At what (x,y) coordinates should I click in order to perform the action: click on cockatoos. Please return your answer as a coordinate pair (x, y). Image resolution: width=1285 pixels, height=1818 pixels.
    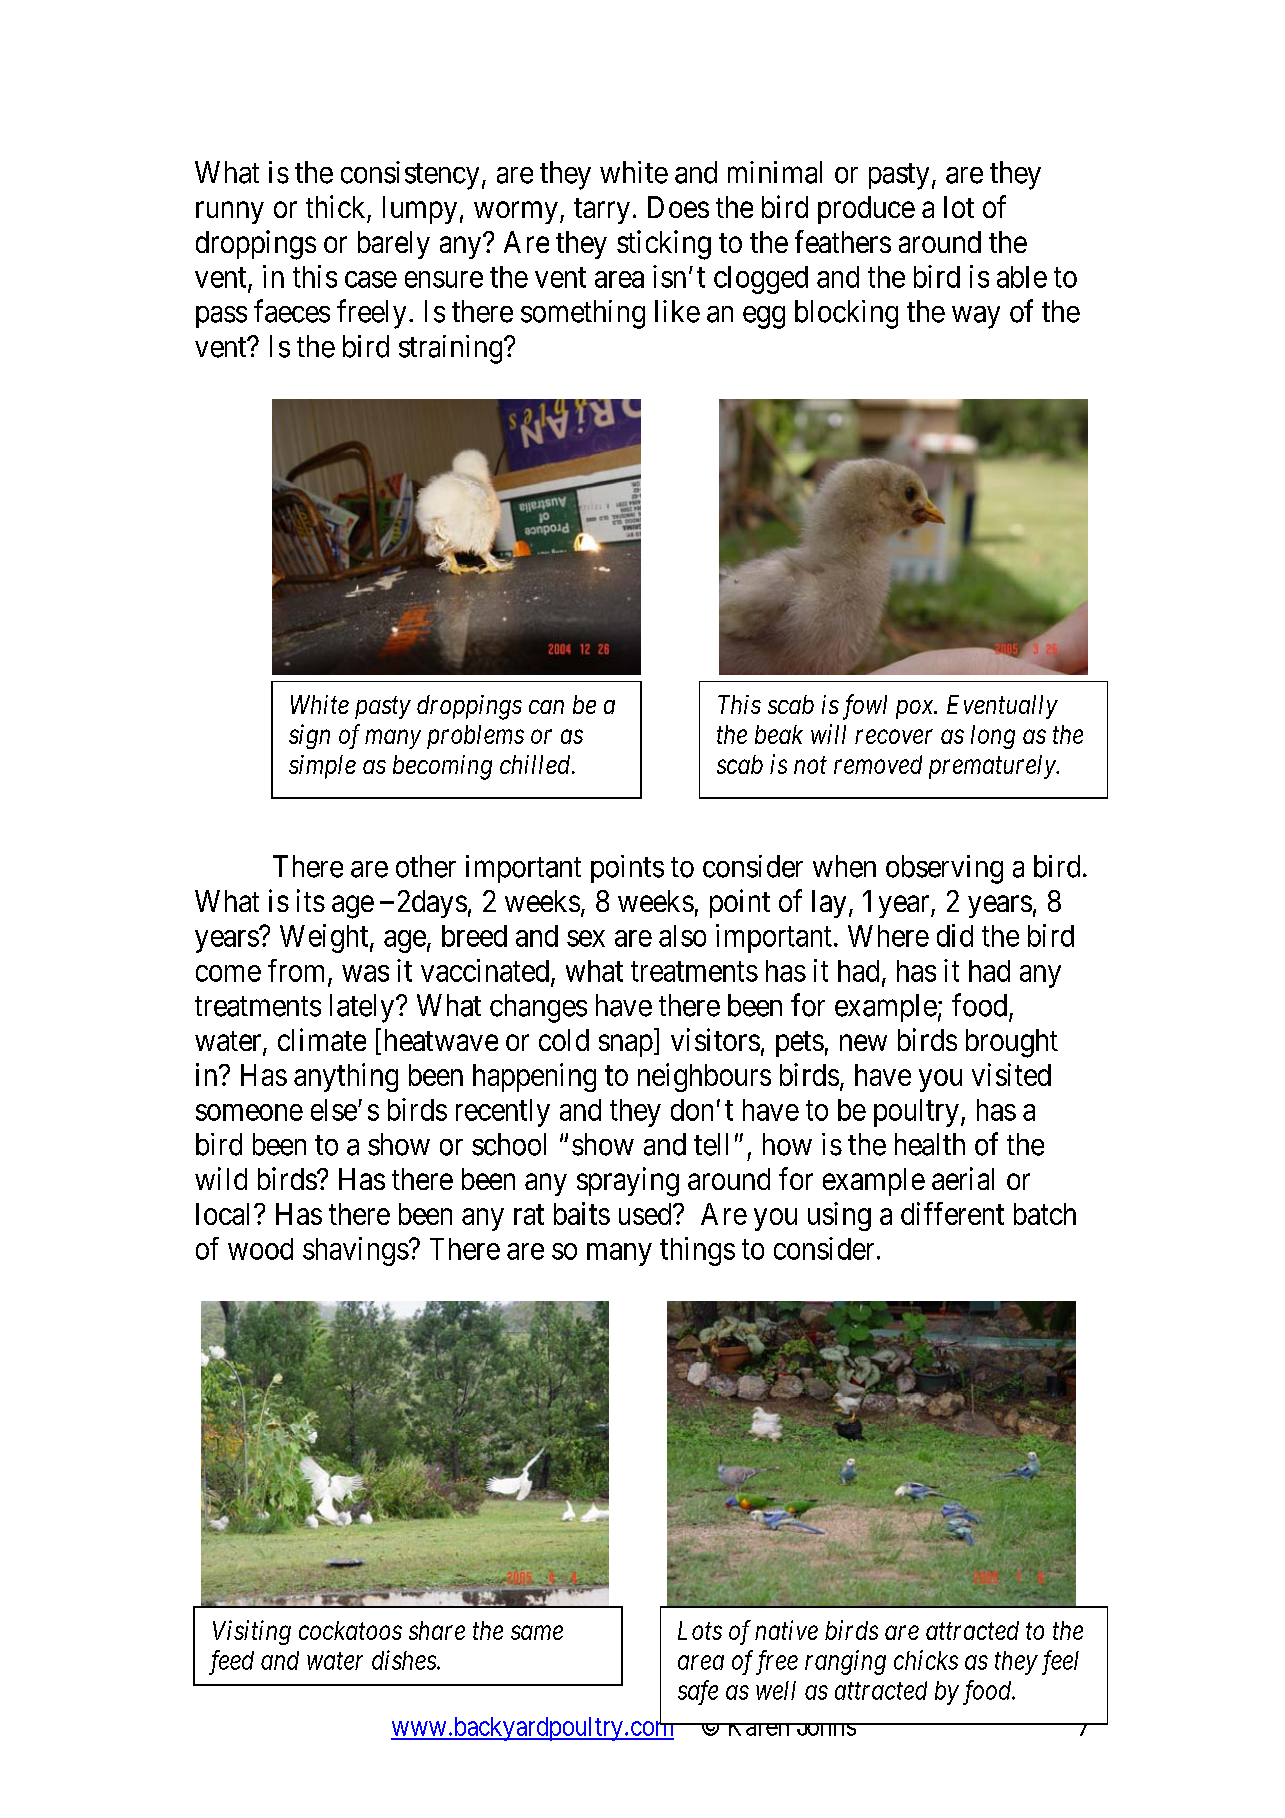
    Looking at the image, I should click on (350, 1630).
